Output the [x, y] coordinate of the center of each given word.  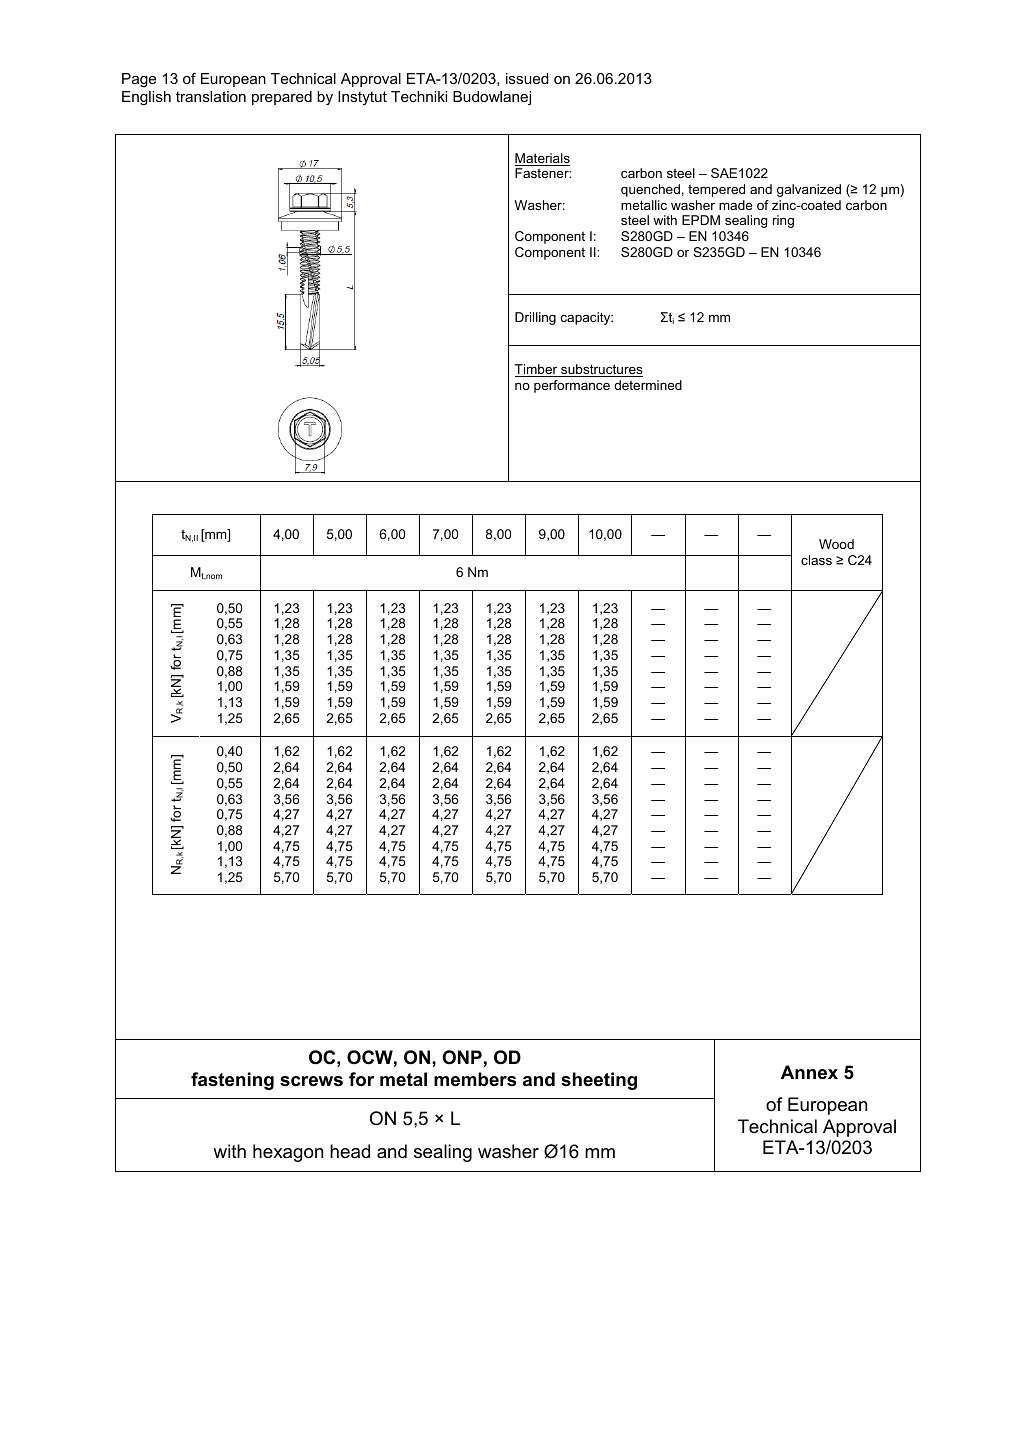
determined [648, 385]
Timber [537, 370]
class [816, 560]
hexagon [288, 1153]
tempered [716, 190]
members [475, 1079]
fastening [232, 1081]
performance [572, 386]
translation [211, 96]
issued [527, 78]
